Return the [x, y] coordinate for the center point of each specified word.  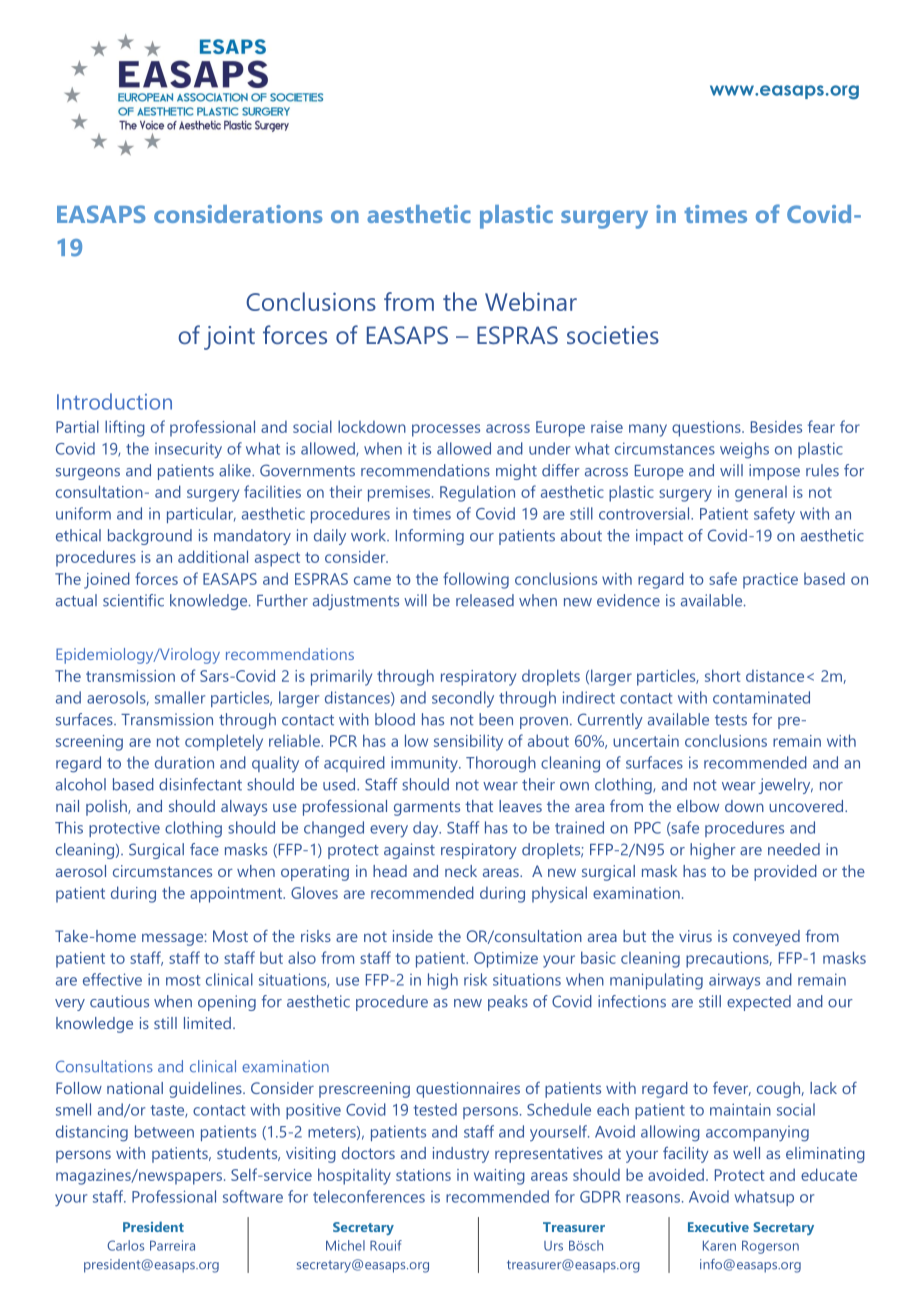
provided [785, 873]
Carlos [125, 1245]
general [761, 494]
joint [229, 338]
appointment [237, 895]
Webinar [531, 301]
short [722, 675]
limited [207, 1023]
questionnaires [468, 1090]
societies [613, 335]
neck [461, 871]
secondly [463, 699]
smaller [180, 697]
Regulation [477, 493]
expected [759, 1003]
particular [201, 515]
